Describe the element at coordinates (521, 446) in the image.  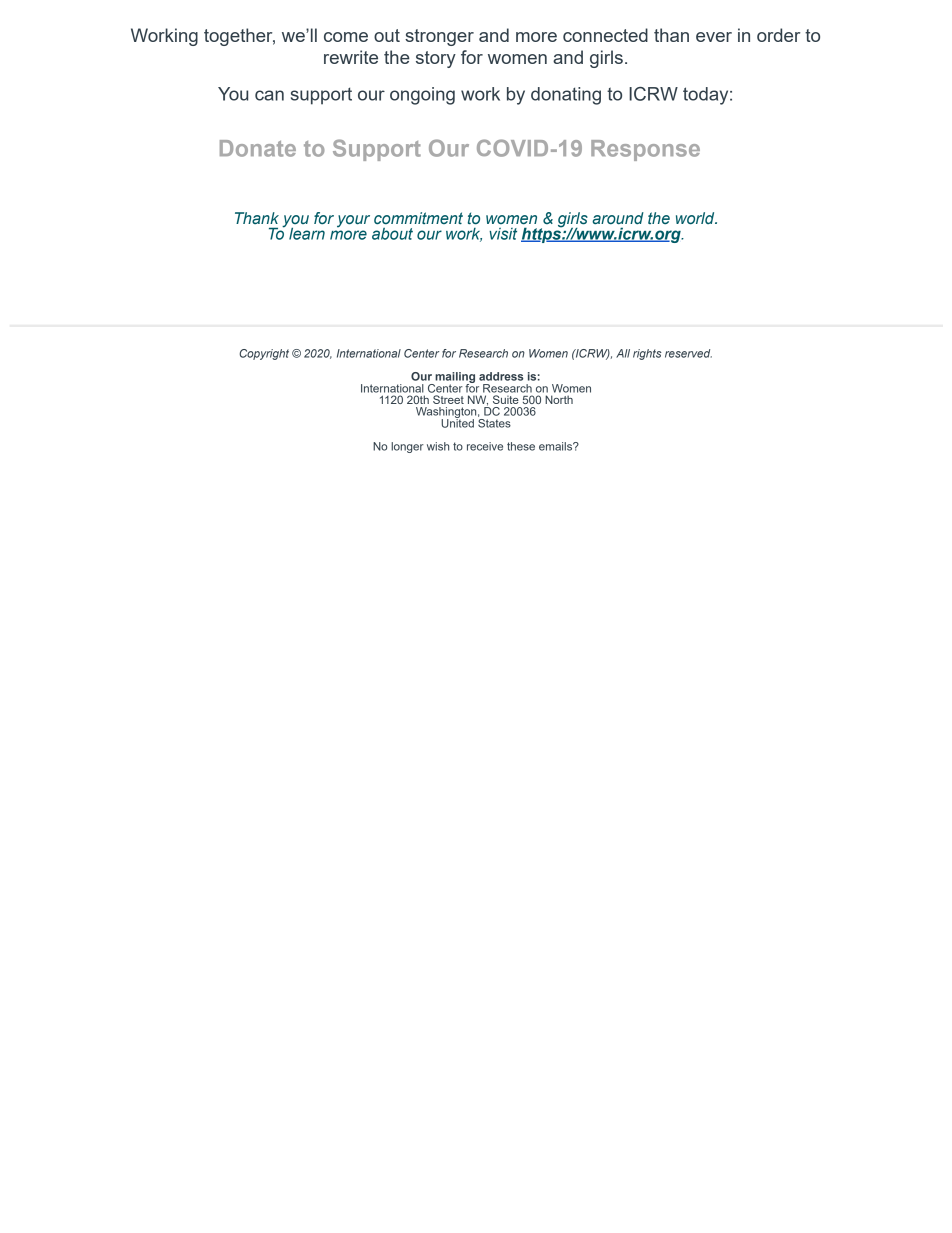
I see `these` at that location.
